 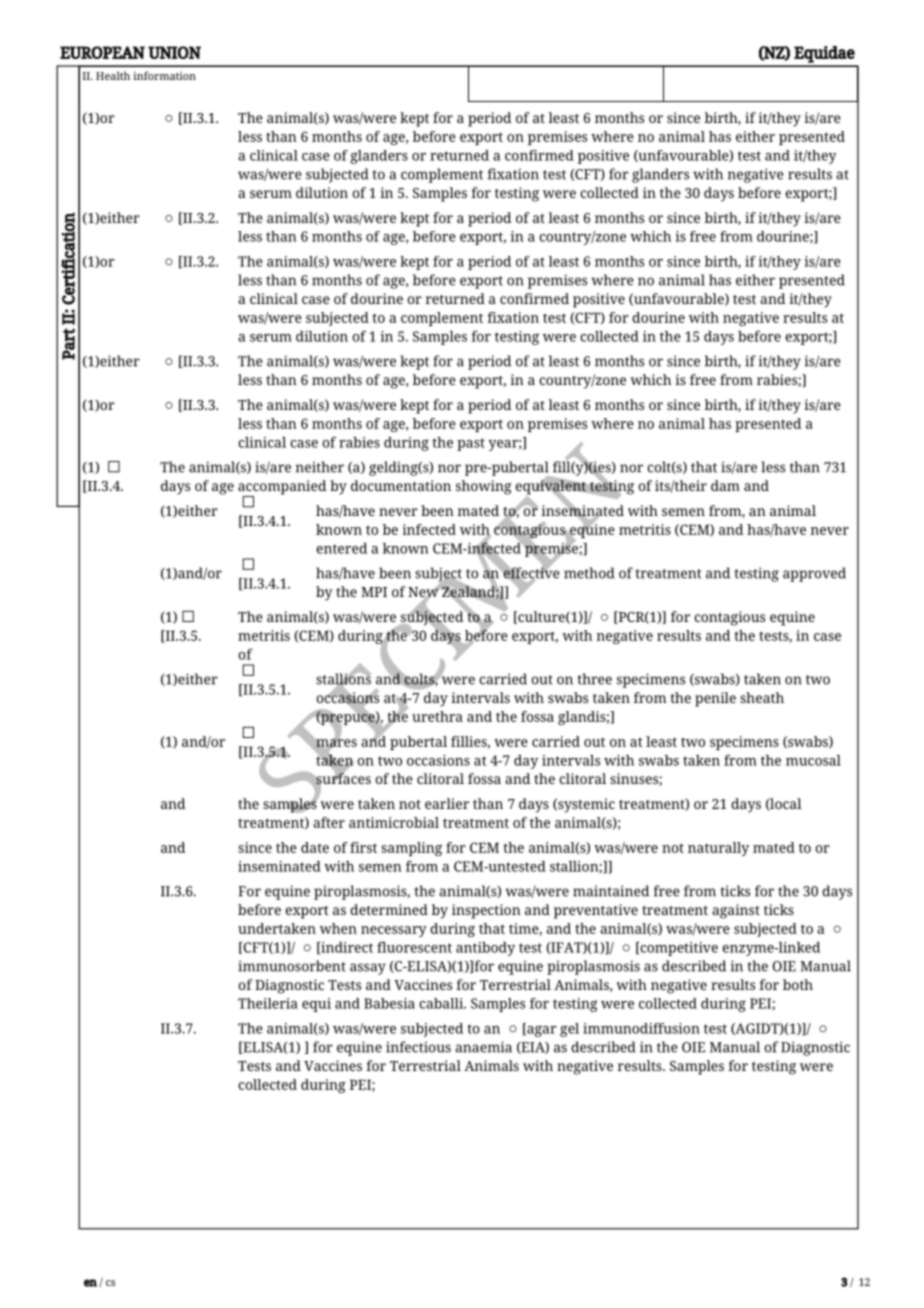 I want to click on dam, so click(x=725, y=485).
